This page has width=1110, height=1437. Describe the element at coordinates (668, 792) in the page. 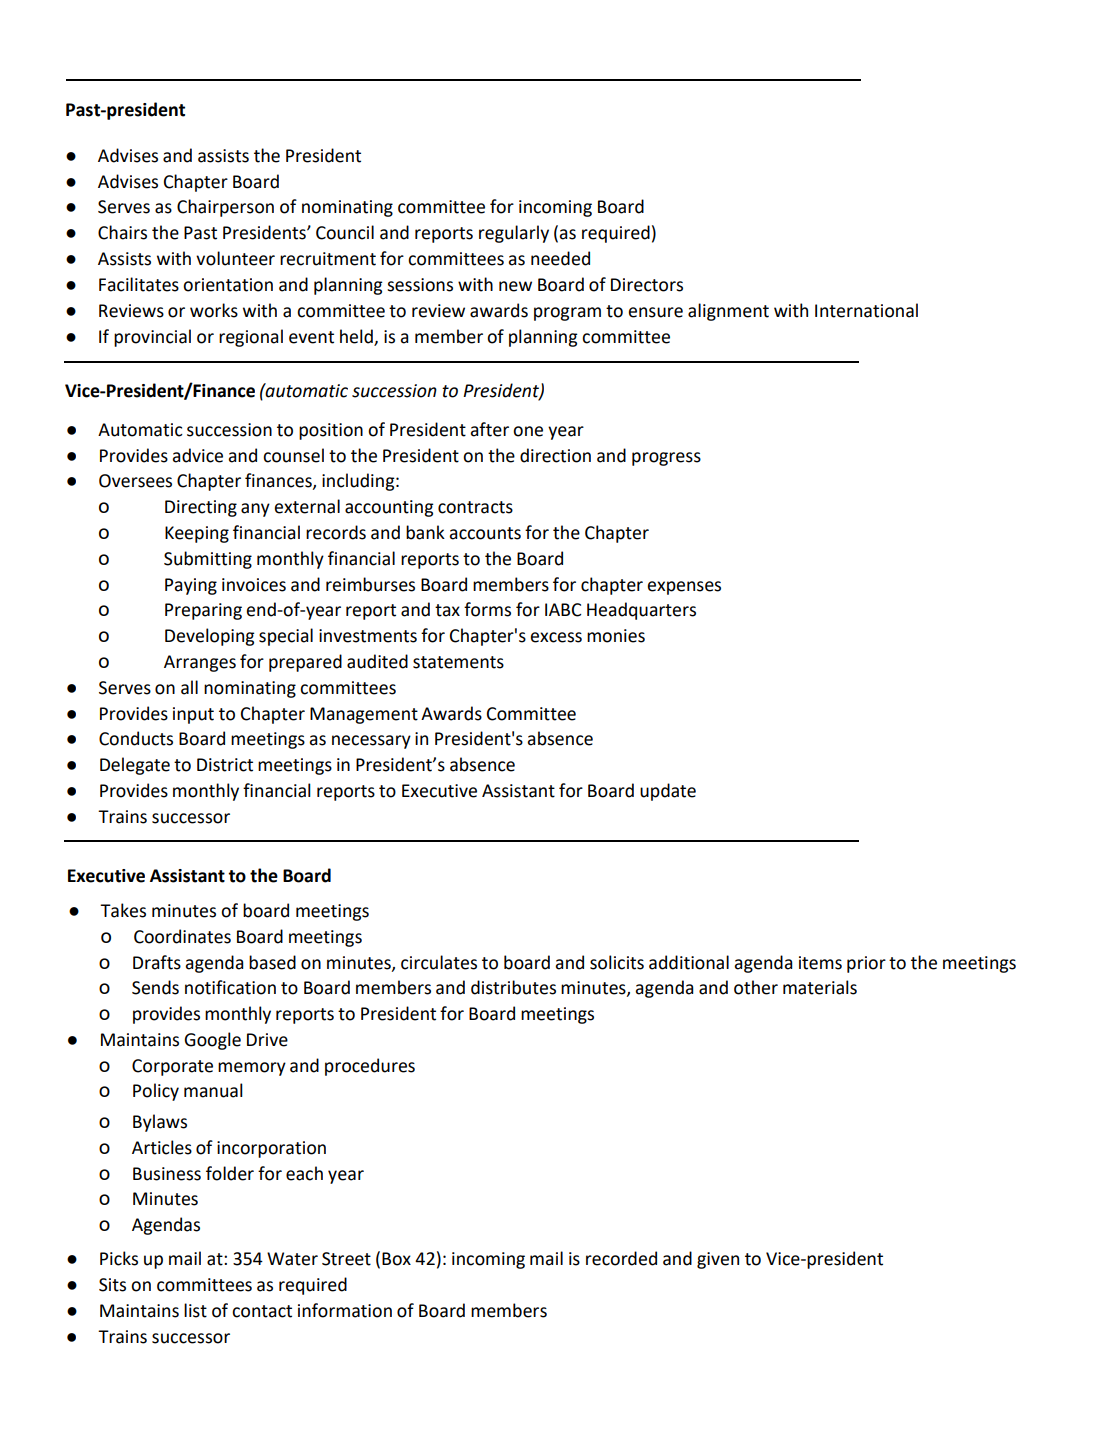

I see `update` at that location.
